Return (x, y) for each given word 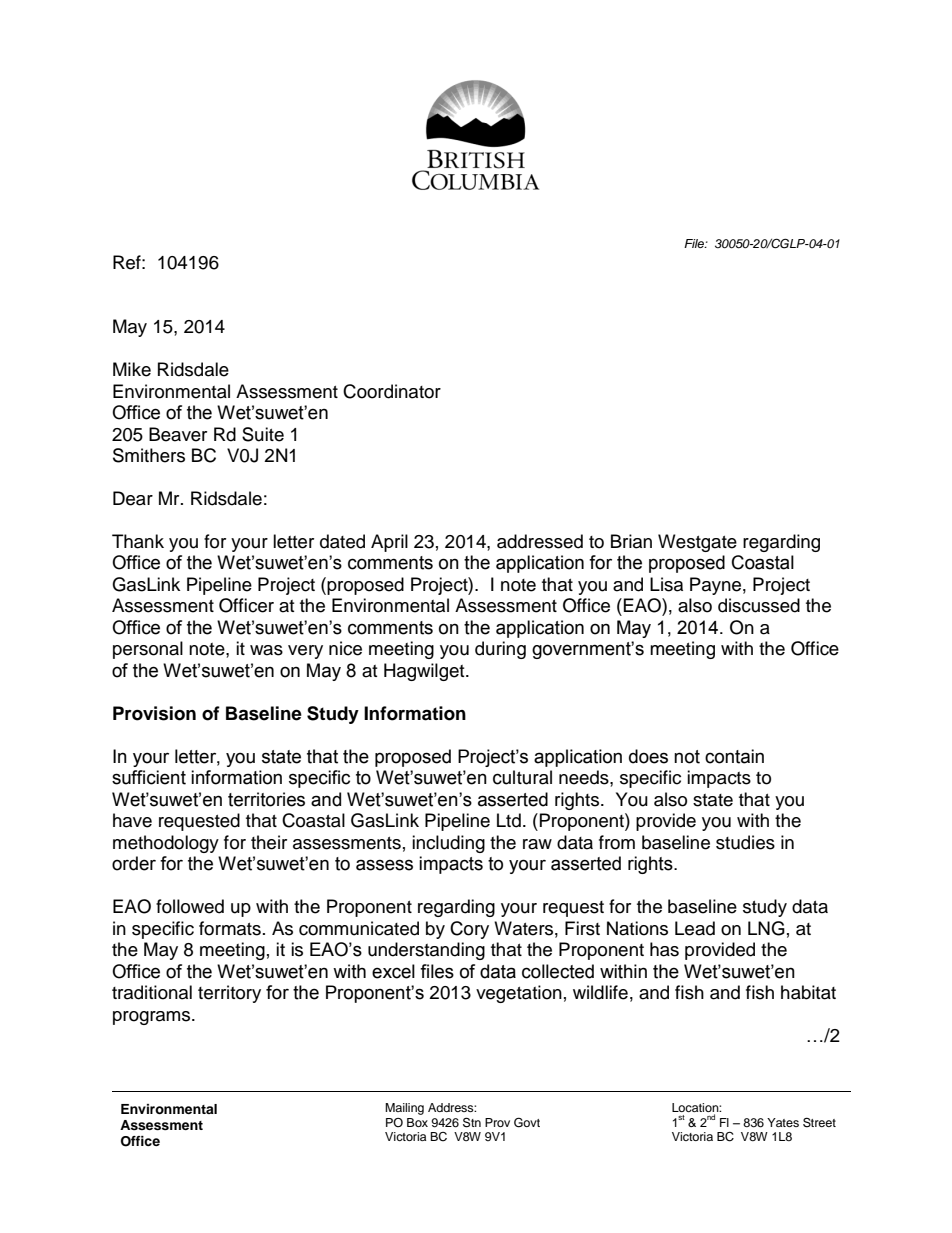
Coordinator (392, 391)
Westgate (697, 543)
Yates (783, 1122)
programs (153, 1018)
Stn (472, 1122)
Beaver (178, 434)
